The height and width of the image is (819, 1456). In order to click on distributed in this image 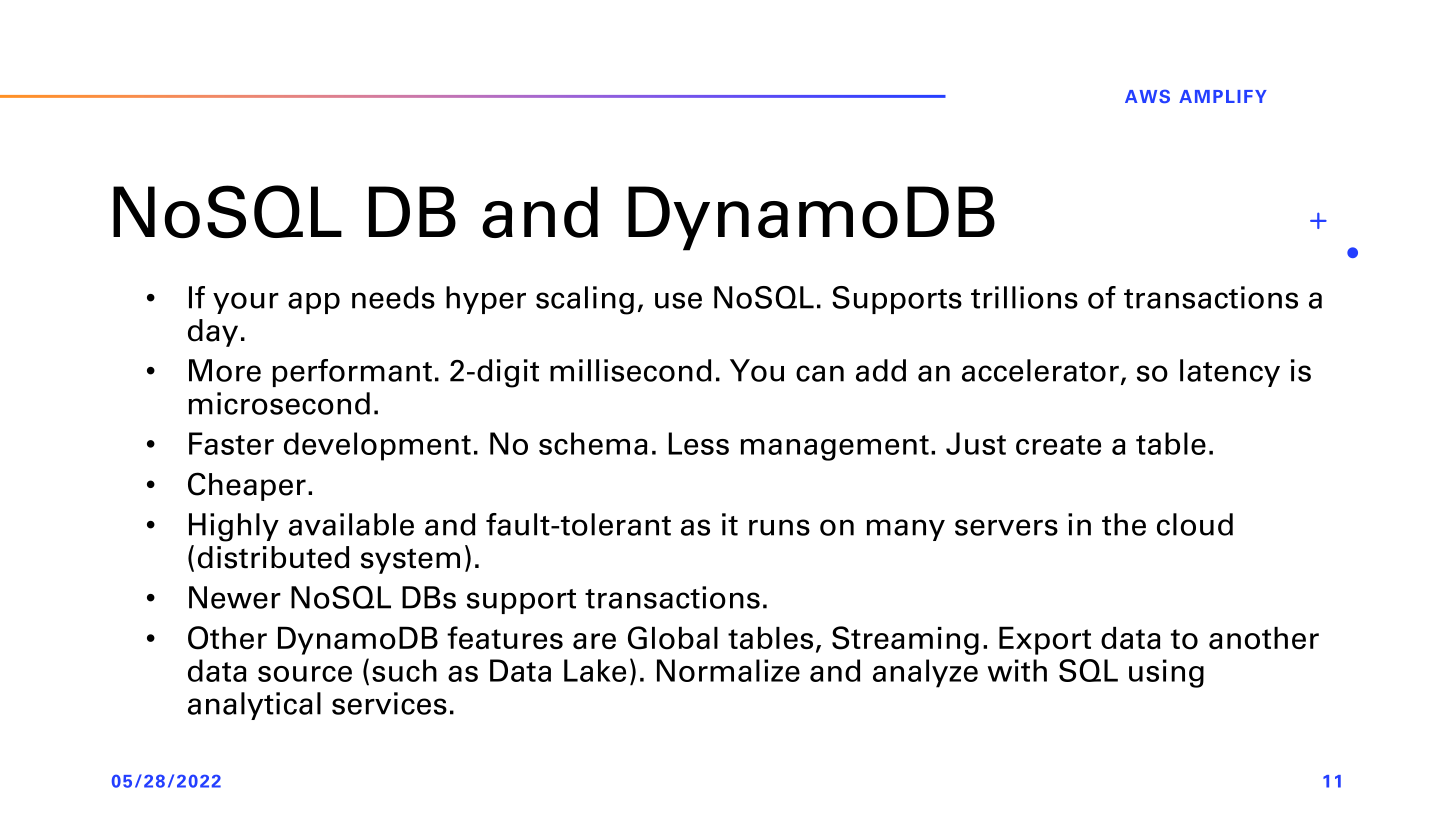, I will do `click(274, 557)`.
